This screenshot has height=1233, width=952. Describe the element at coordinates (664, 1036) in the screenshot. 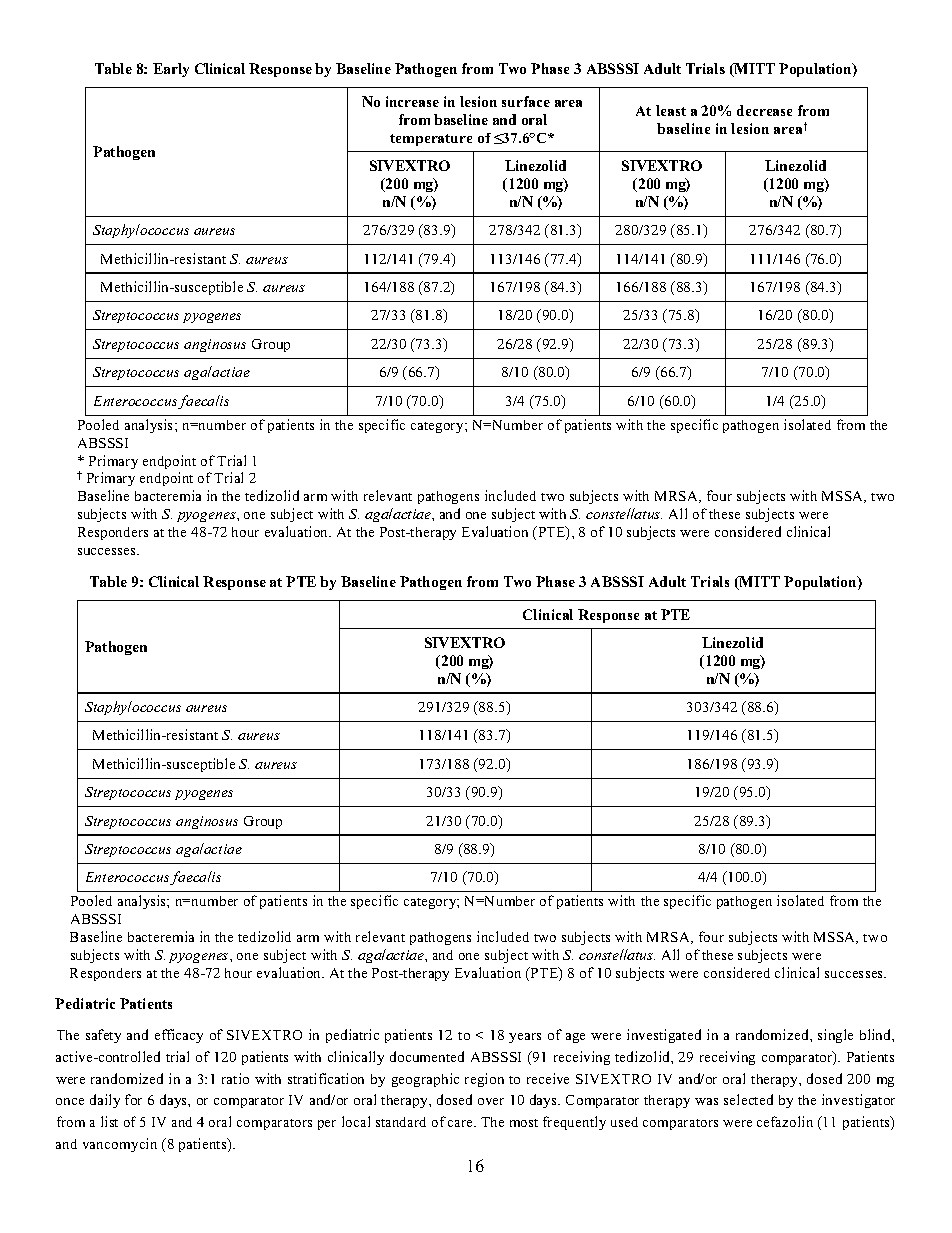

I see `investigated` at that location.
